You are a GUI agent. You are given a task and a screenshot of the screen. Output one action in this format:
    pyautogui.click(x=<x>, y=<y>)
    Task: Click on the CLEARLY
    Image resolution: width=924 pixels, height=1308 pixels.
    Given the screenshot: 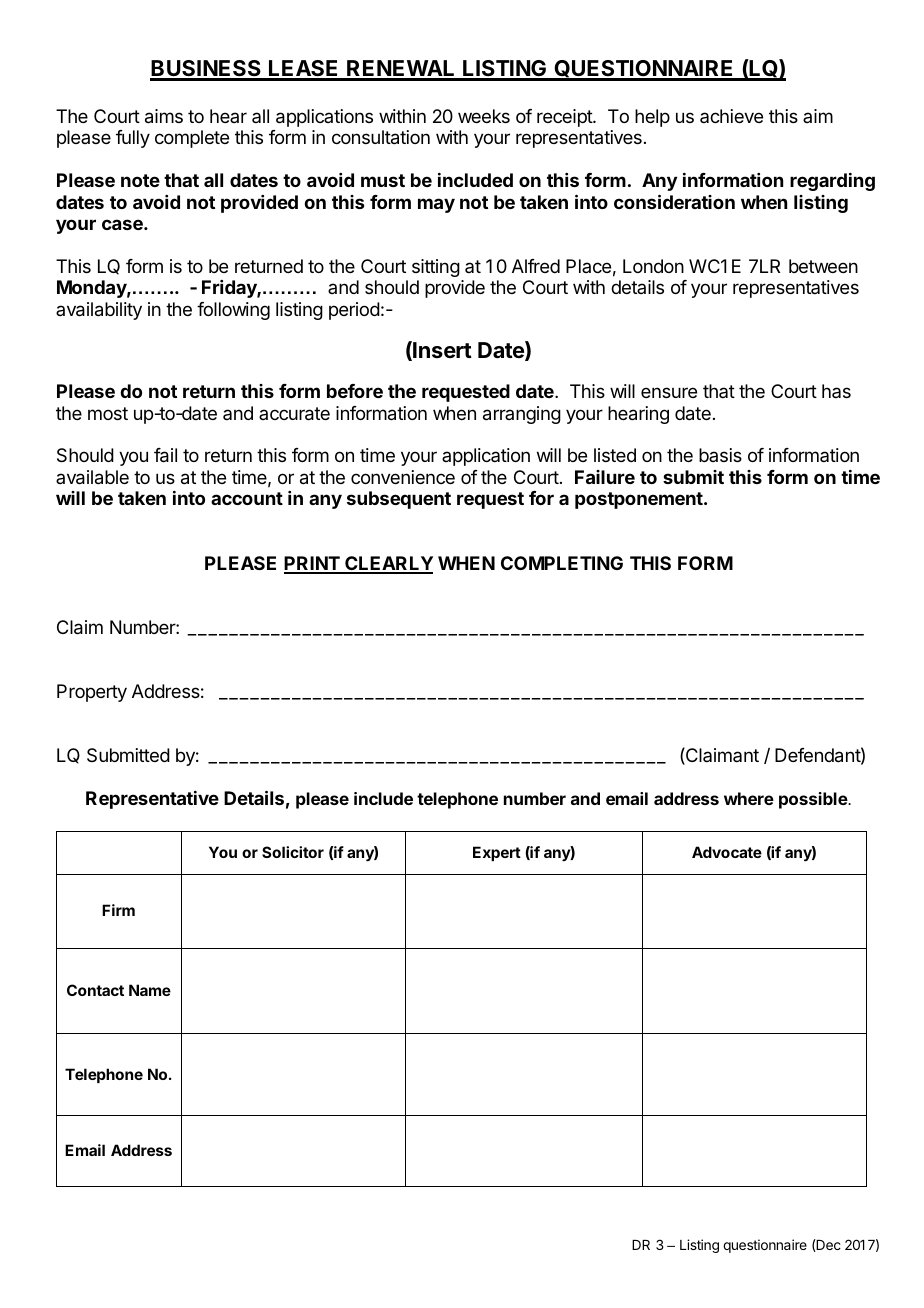 What is the action you would take?
    pyautogui.click(x=388, y=564)
